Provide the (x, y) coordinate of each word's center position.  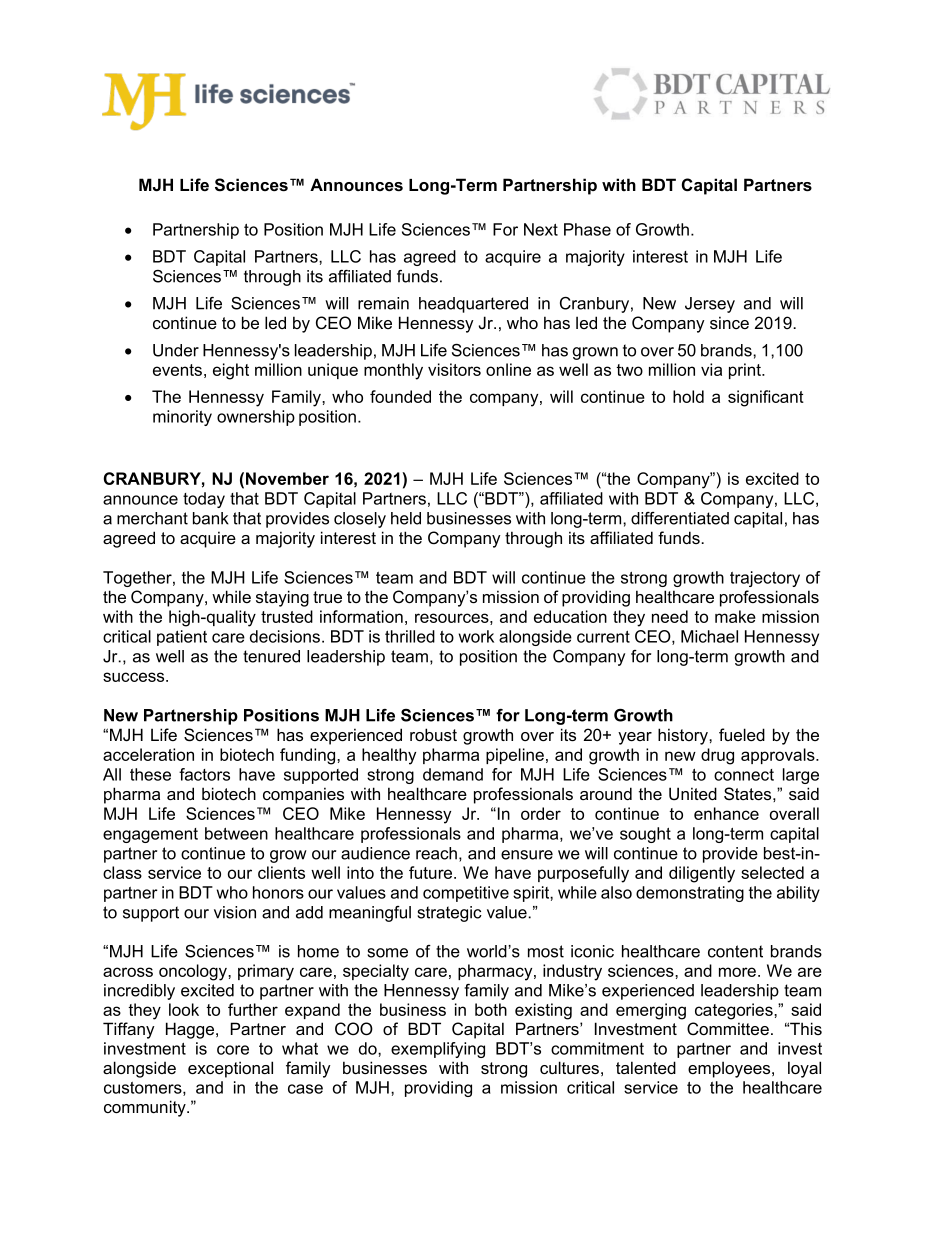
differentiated (680, 518)
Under (176, 350)
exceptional (230, 1069)
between (236, 833)
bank (211, 518)
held (406, 518)
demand (453, 774)
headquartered (473, 305)
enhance (726, 813)
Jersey (710, 305)
